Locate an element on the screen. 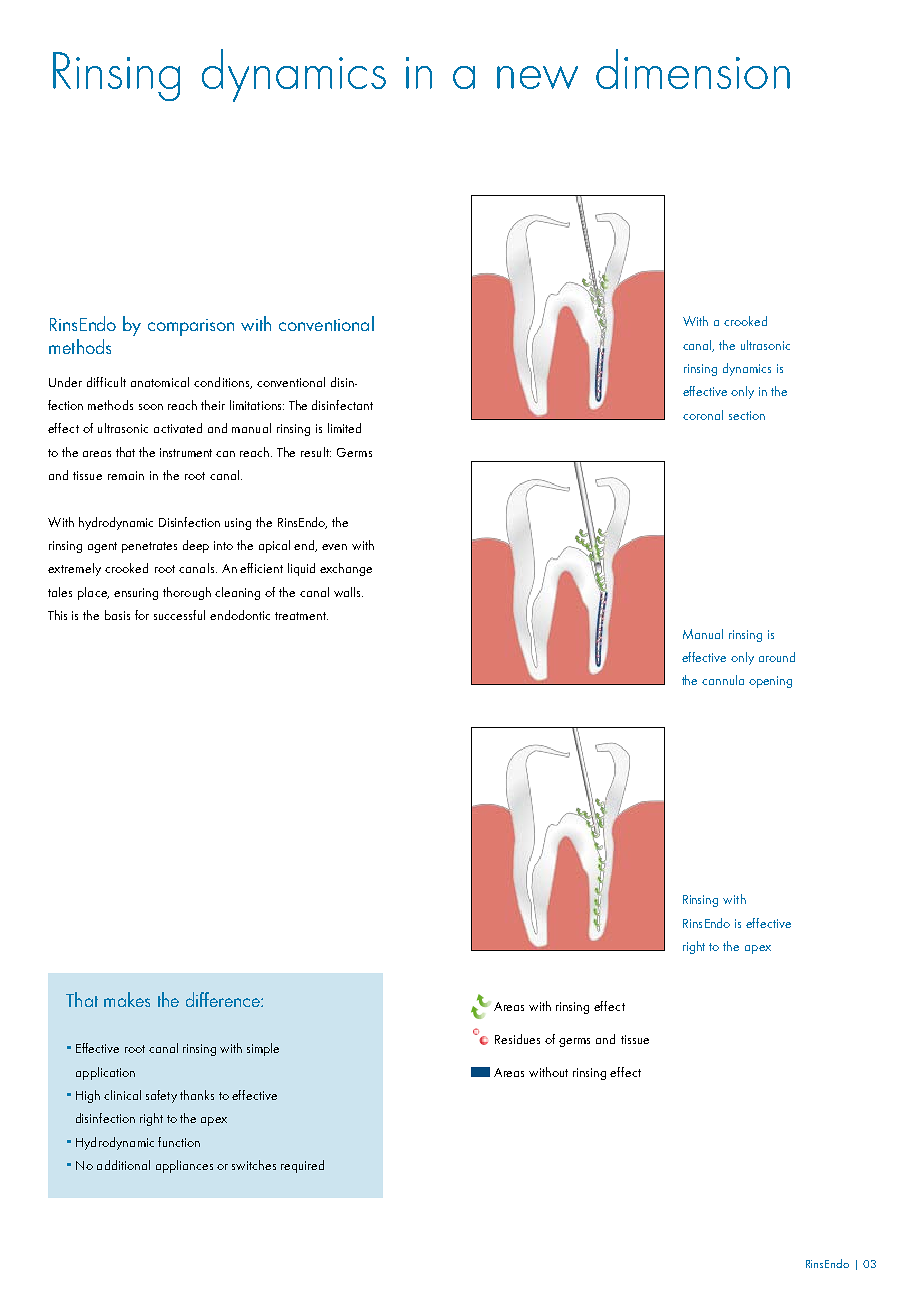  activated is located at coordinates (178, 428).
